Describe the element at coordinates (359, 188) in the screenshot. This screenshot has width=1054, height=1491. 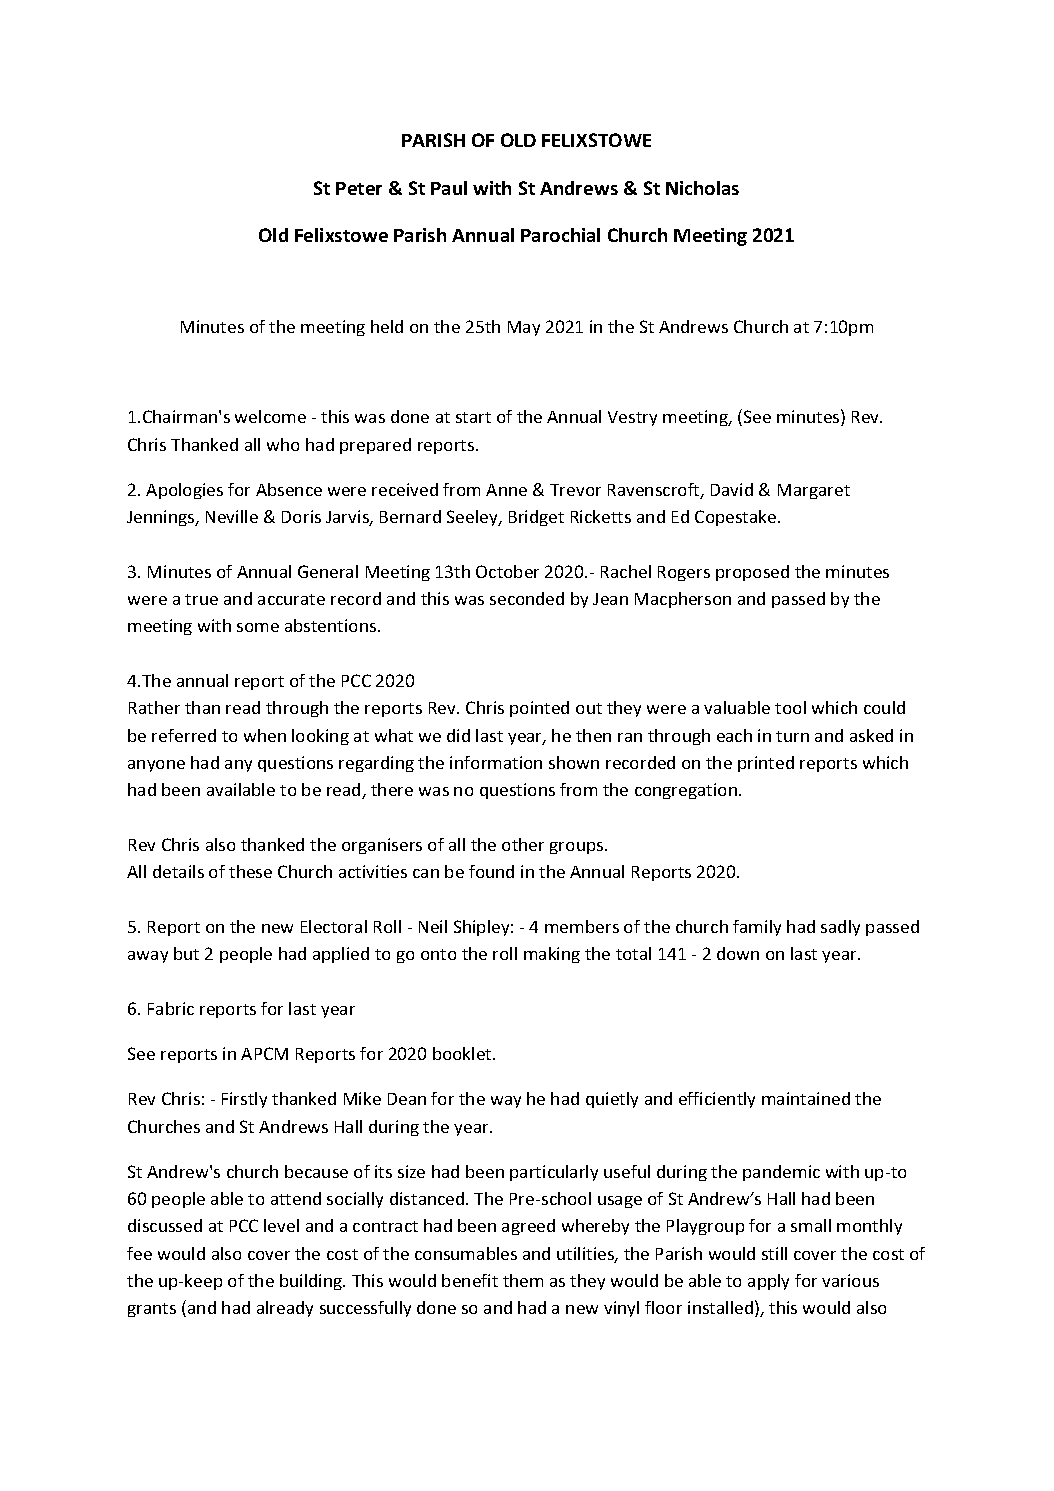
I see `Peter` at that location.
